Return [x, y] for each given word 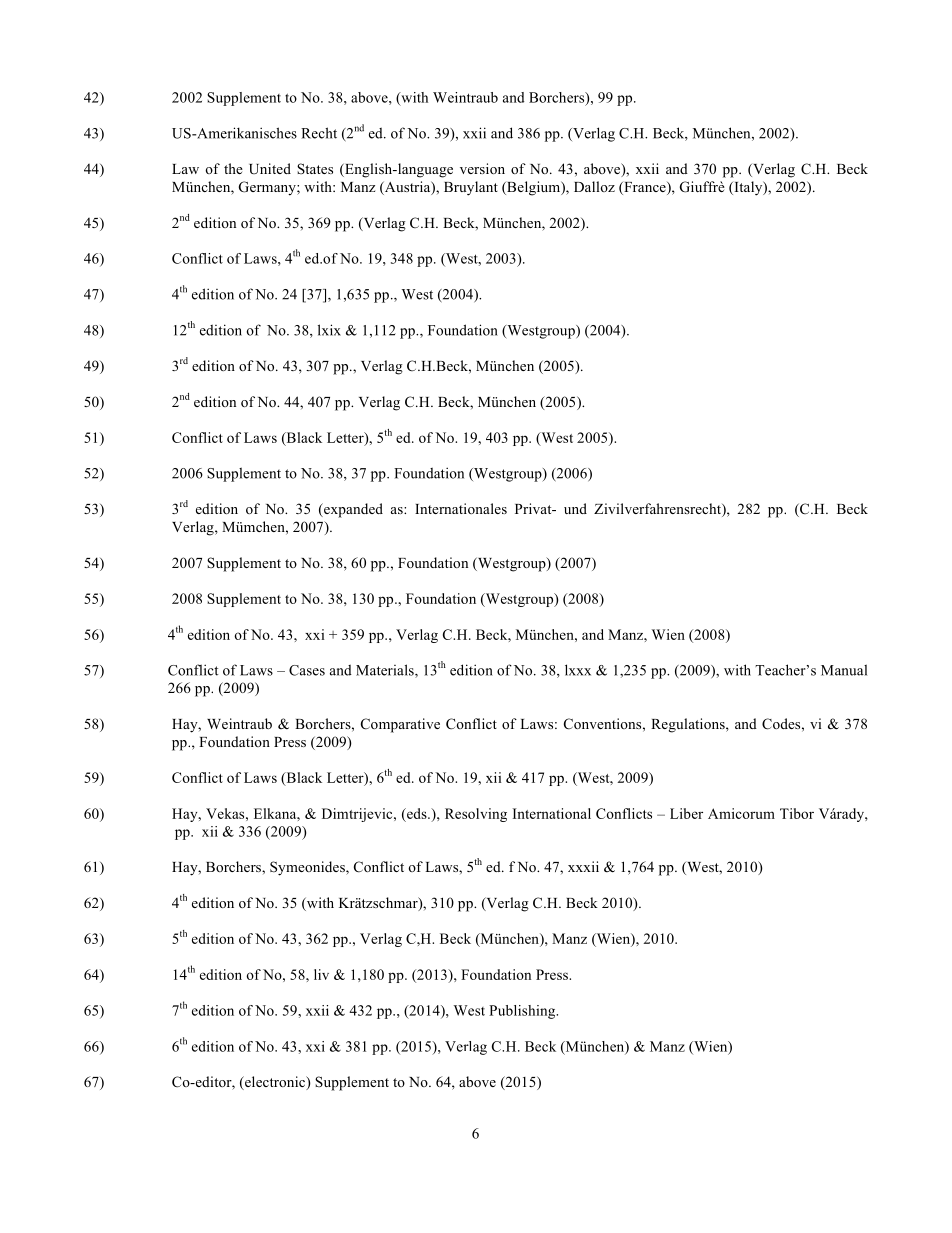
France [645, 188]
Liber [686, 813]
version [482, 168]
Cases [307, 670]
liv [321, 974]
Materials [386, 671]
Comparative [400, 725]
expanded [352, 510]
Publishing [523, 1012]
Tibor [797, 813]
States [315, 168]
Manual [844, 670]
